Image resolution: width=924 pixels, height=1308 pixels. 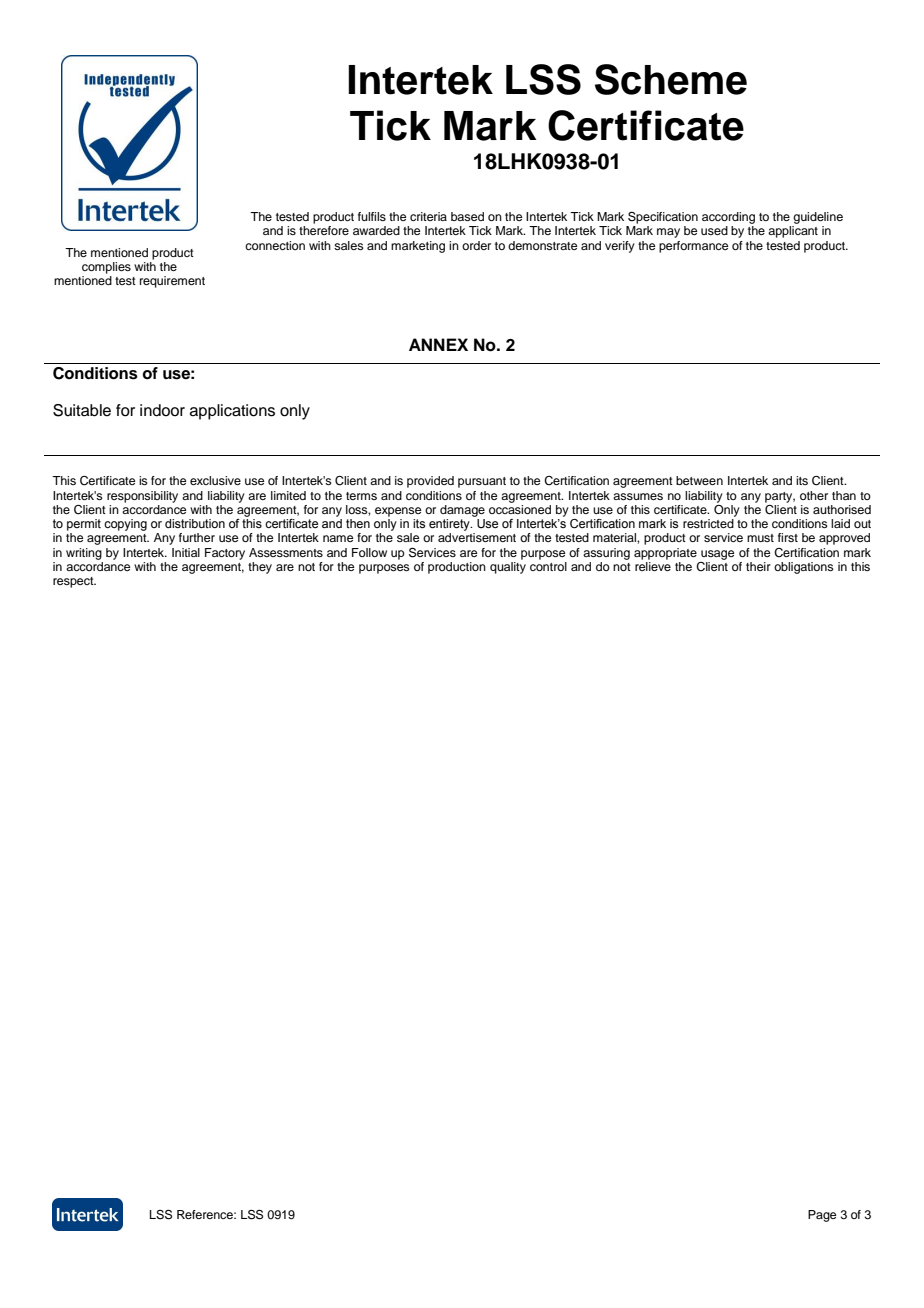 What do you see at coordinates (74, 582) in the document?
I see `respect` at bounding box center [74, 582].
